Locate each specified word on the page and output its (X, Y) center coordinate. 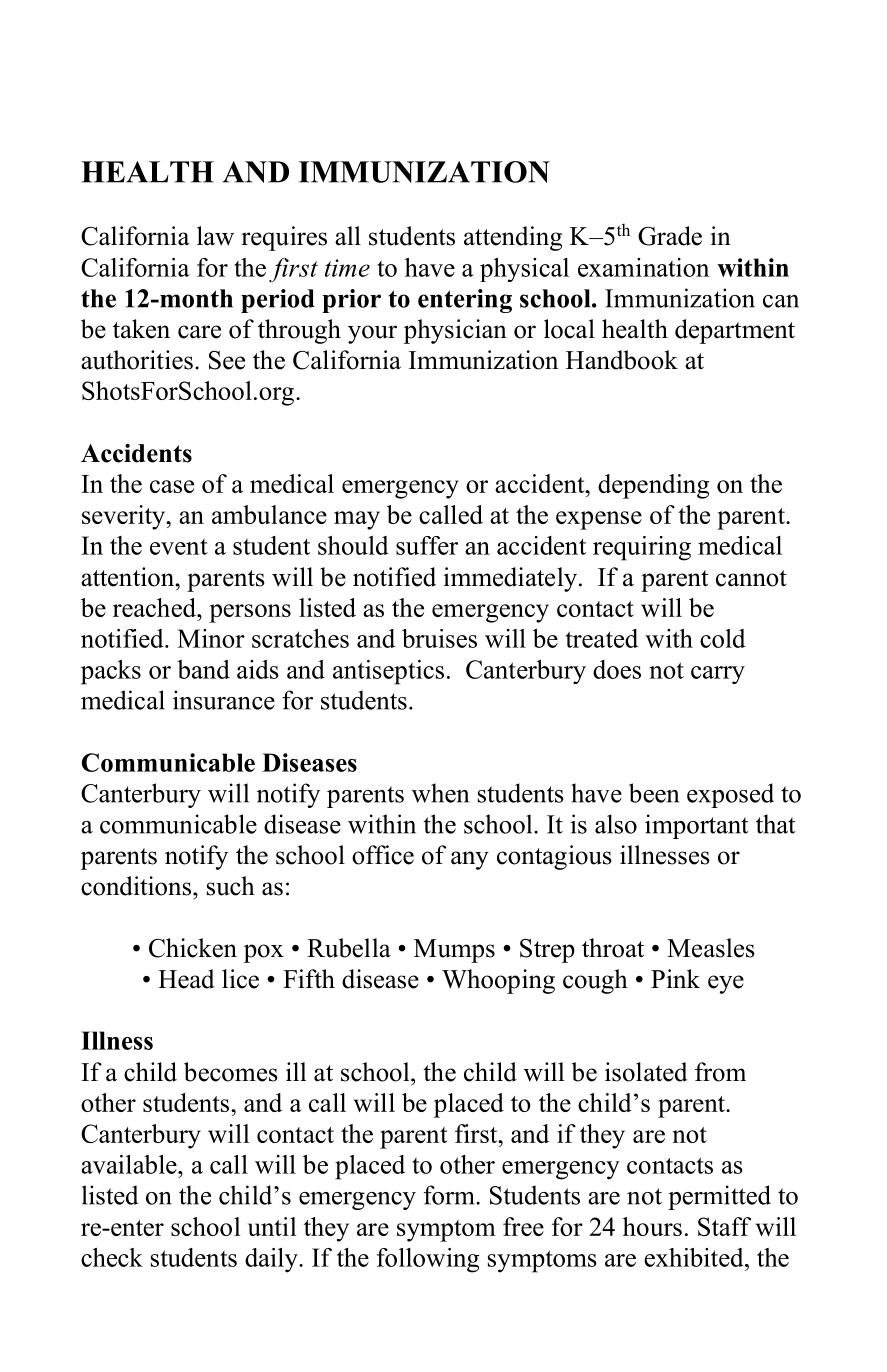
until (272, 1226)
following (428, 1260)
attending (513, 238)
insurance (224, 700)
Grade (670, 236)
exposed (730, 795)
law (215, 236)
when (440, 793)
